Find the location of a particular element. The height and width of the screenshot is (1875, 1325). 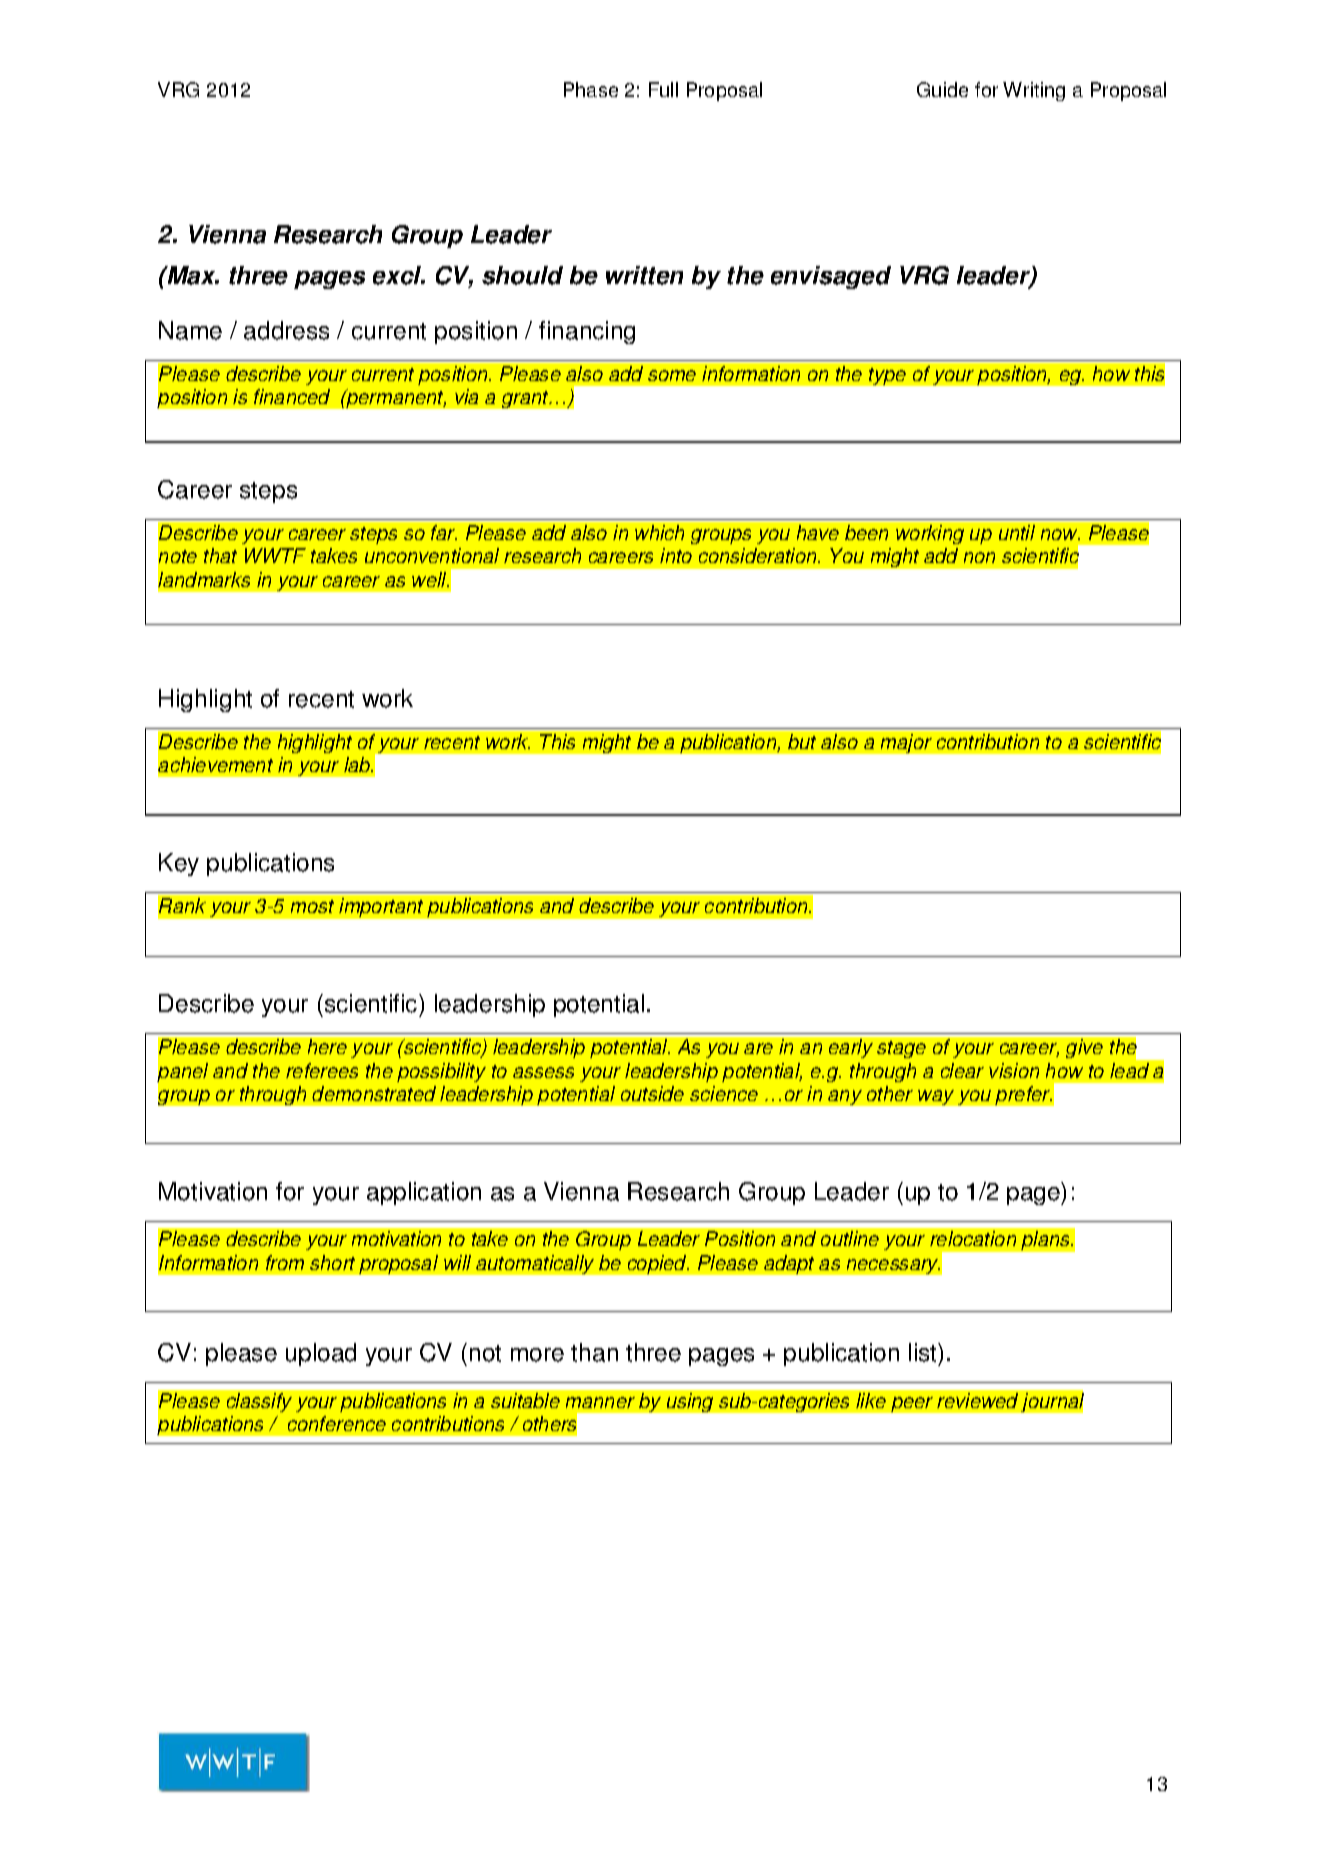

upload is located at coordinates (321, 1354).
